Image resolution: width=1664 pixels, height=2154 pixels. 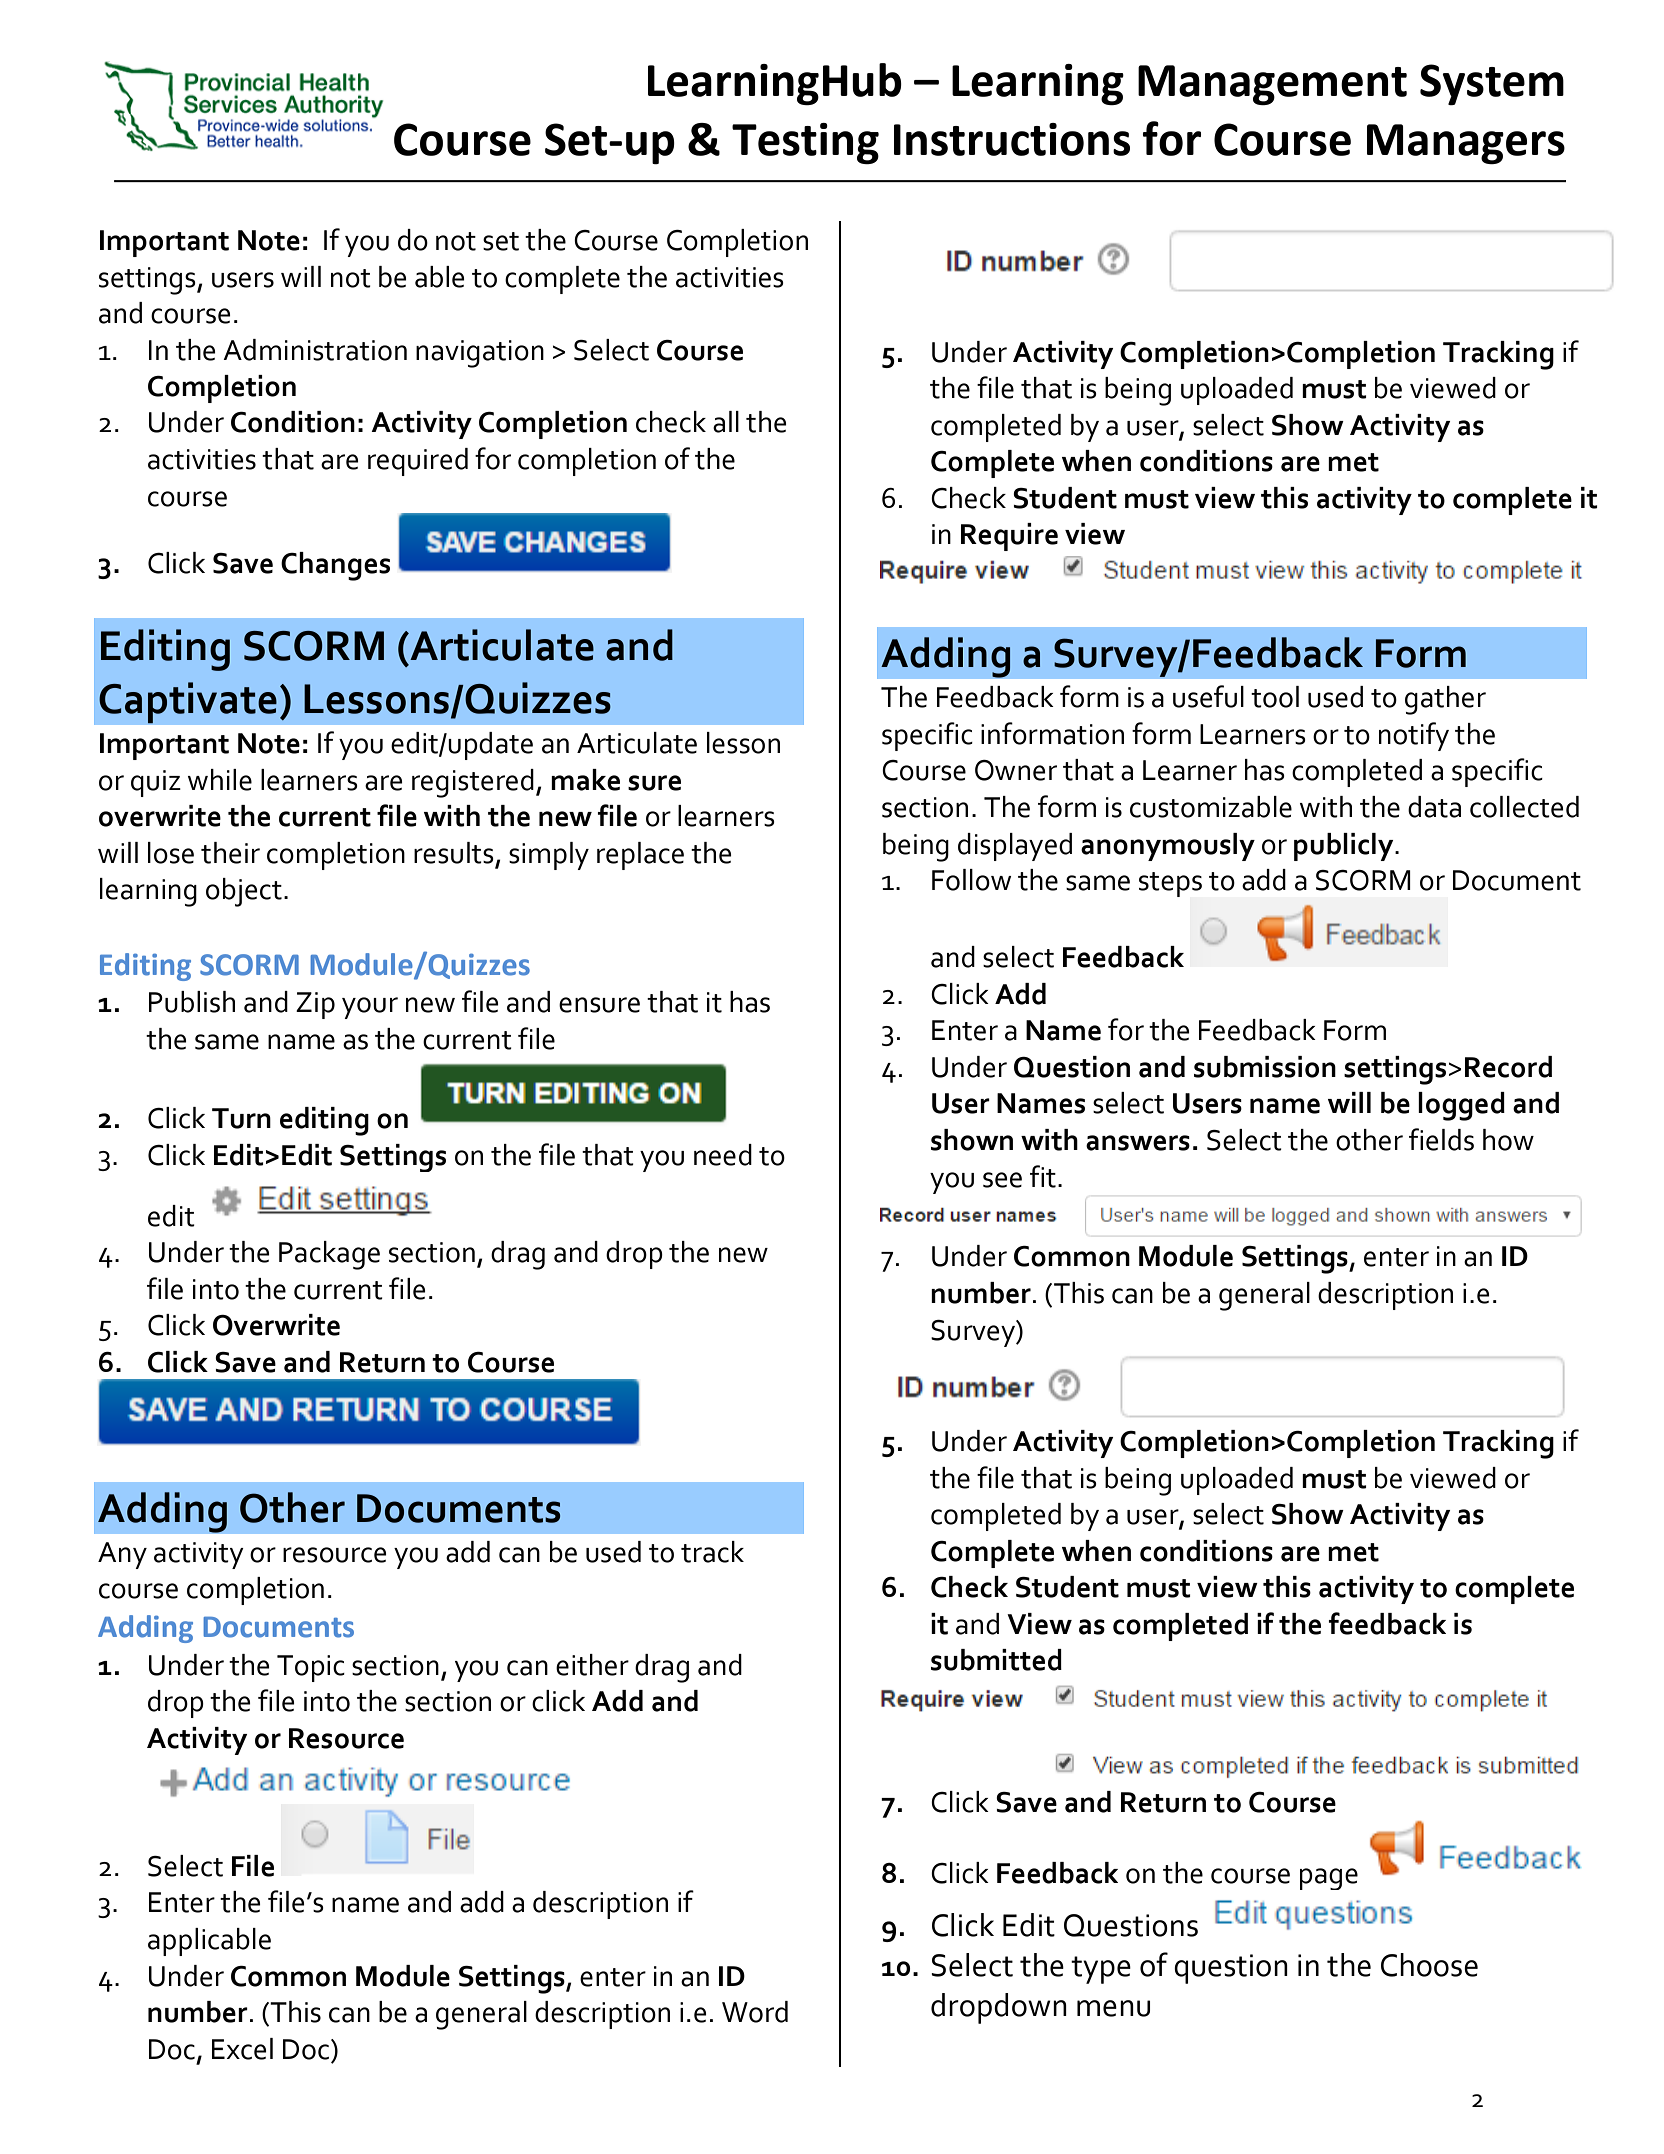 What do you see at coordinates (1265, 1067) in the screenshot?
I see `submission` at bounding box center [1265, 1067].
